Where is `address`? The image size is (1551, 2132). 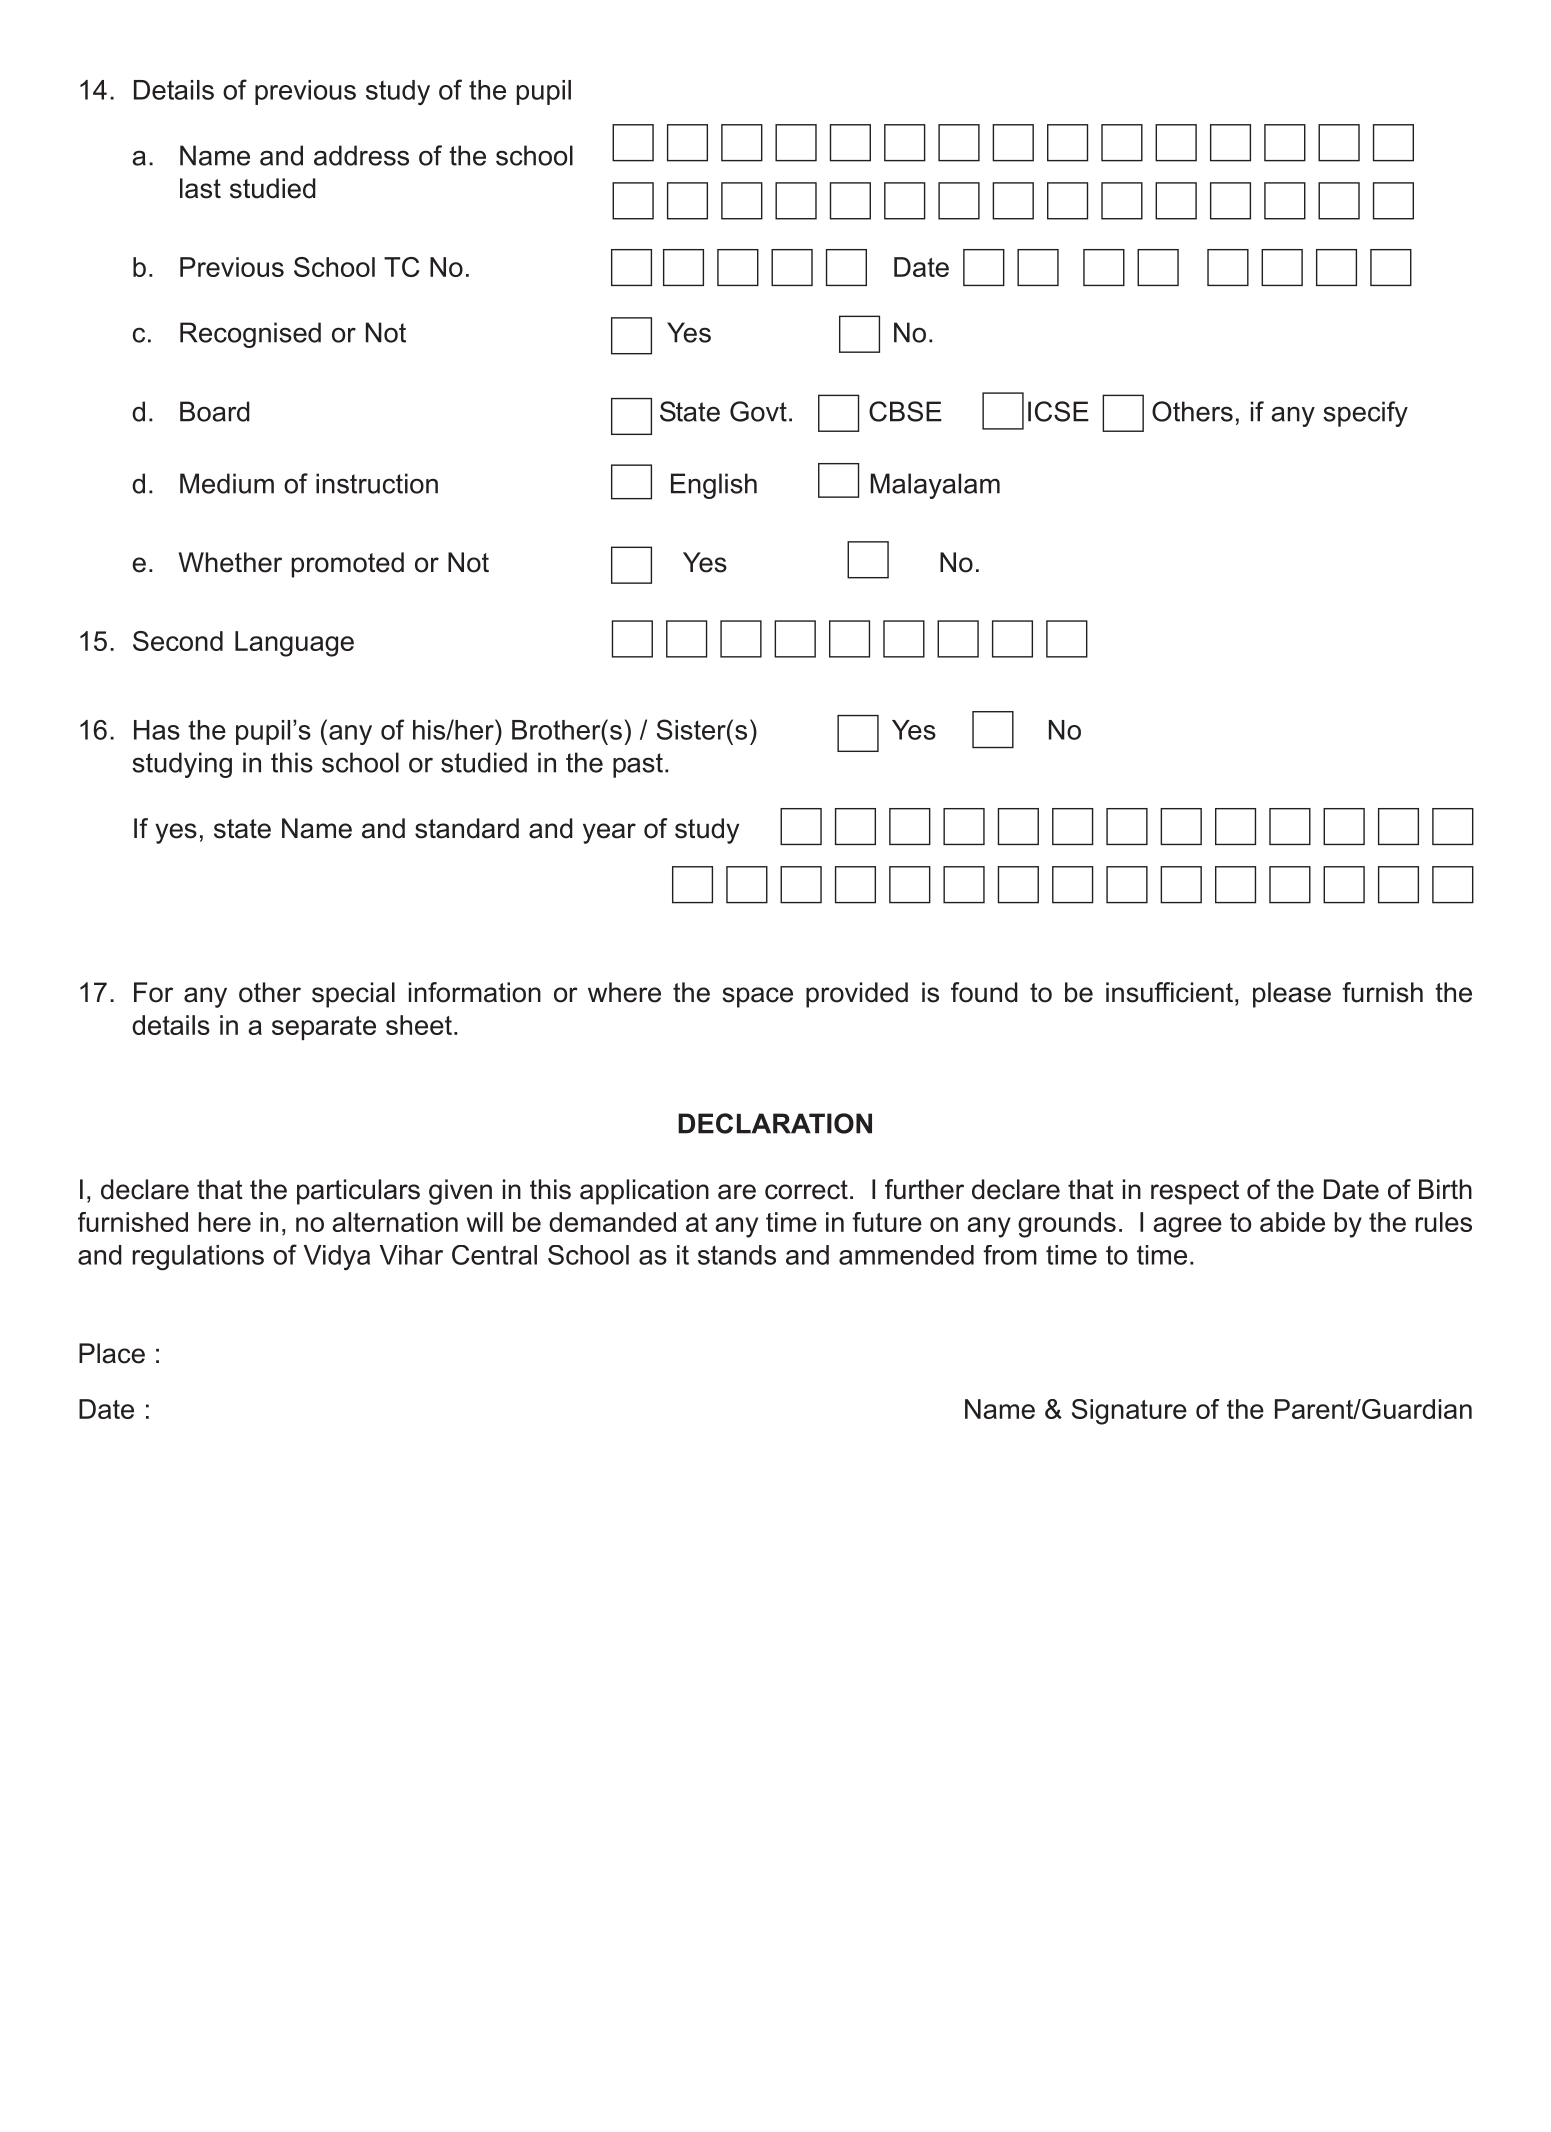 address is located at coordinates (361, 155).
